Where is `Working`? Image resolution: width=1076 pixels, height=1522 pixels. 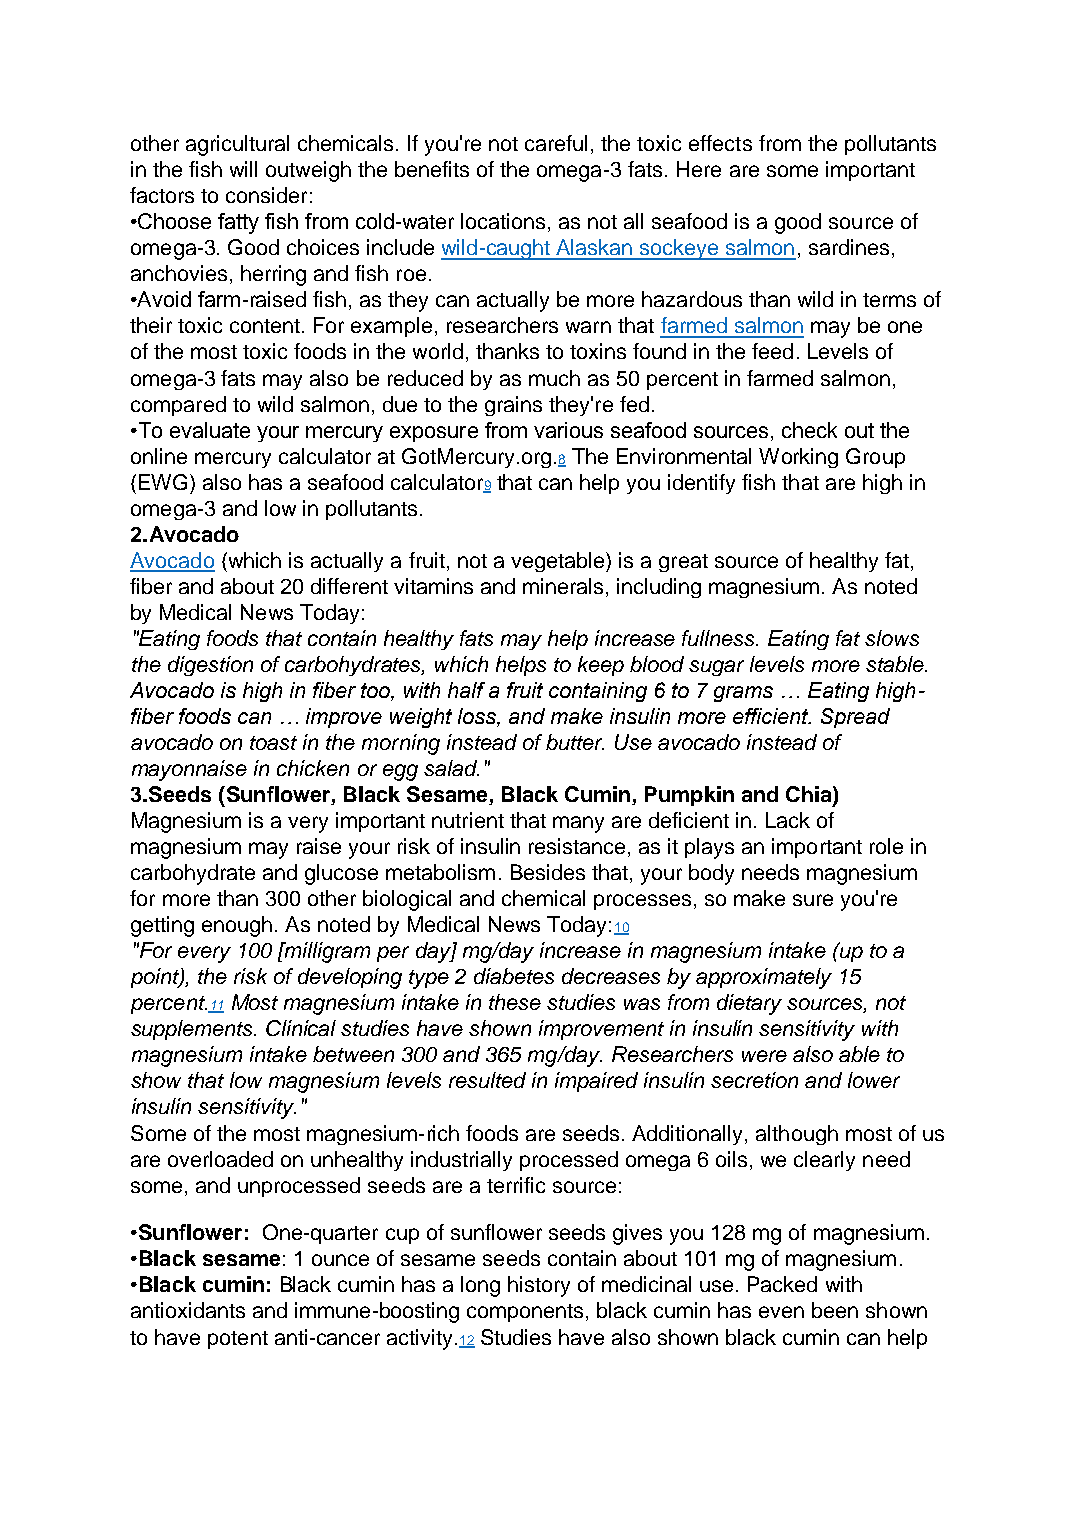 Working is located at coordinates (798, 458).
